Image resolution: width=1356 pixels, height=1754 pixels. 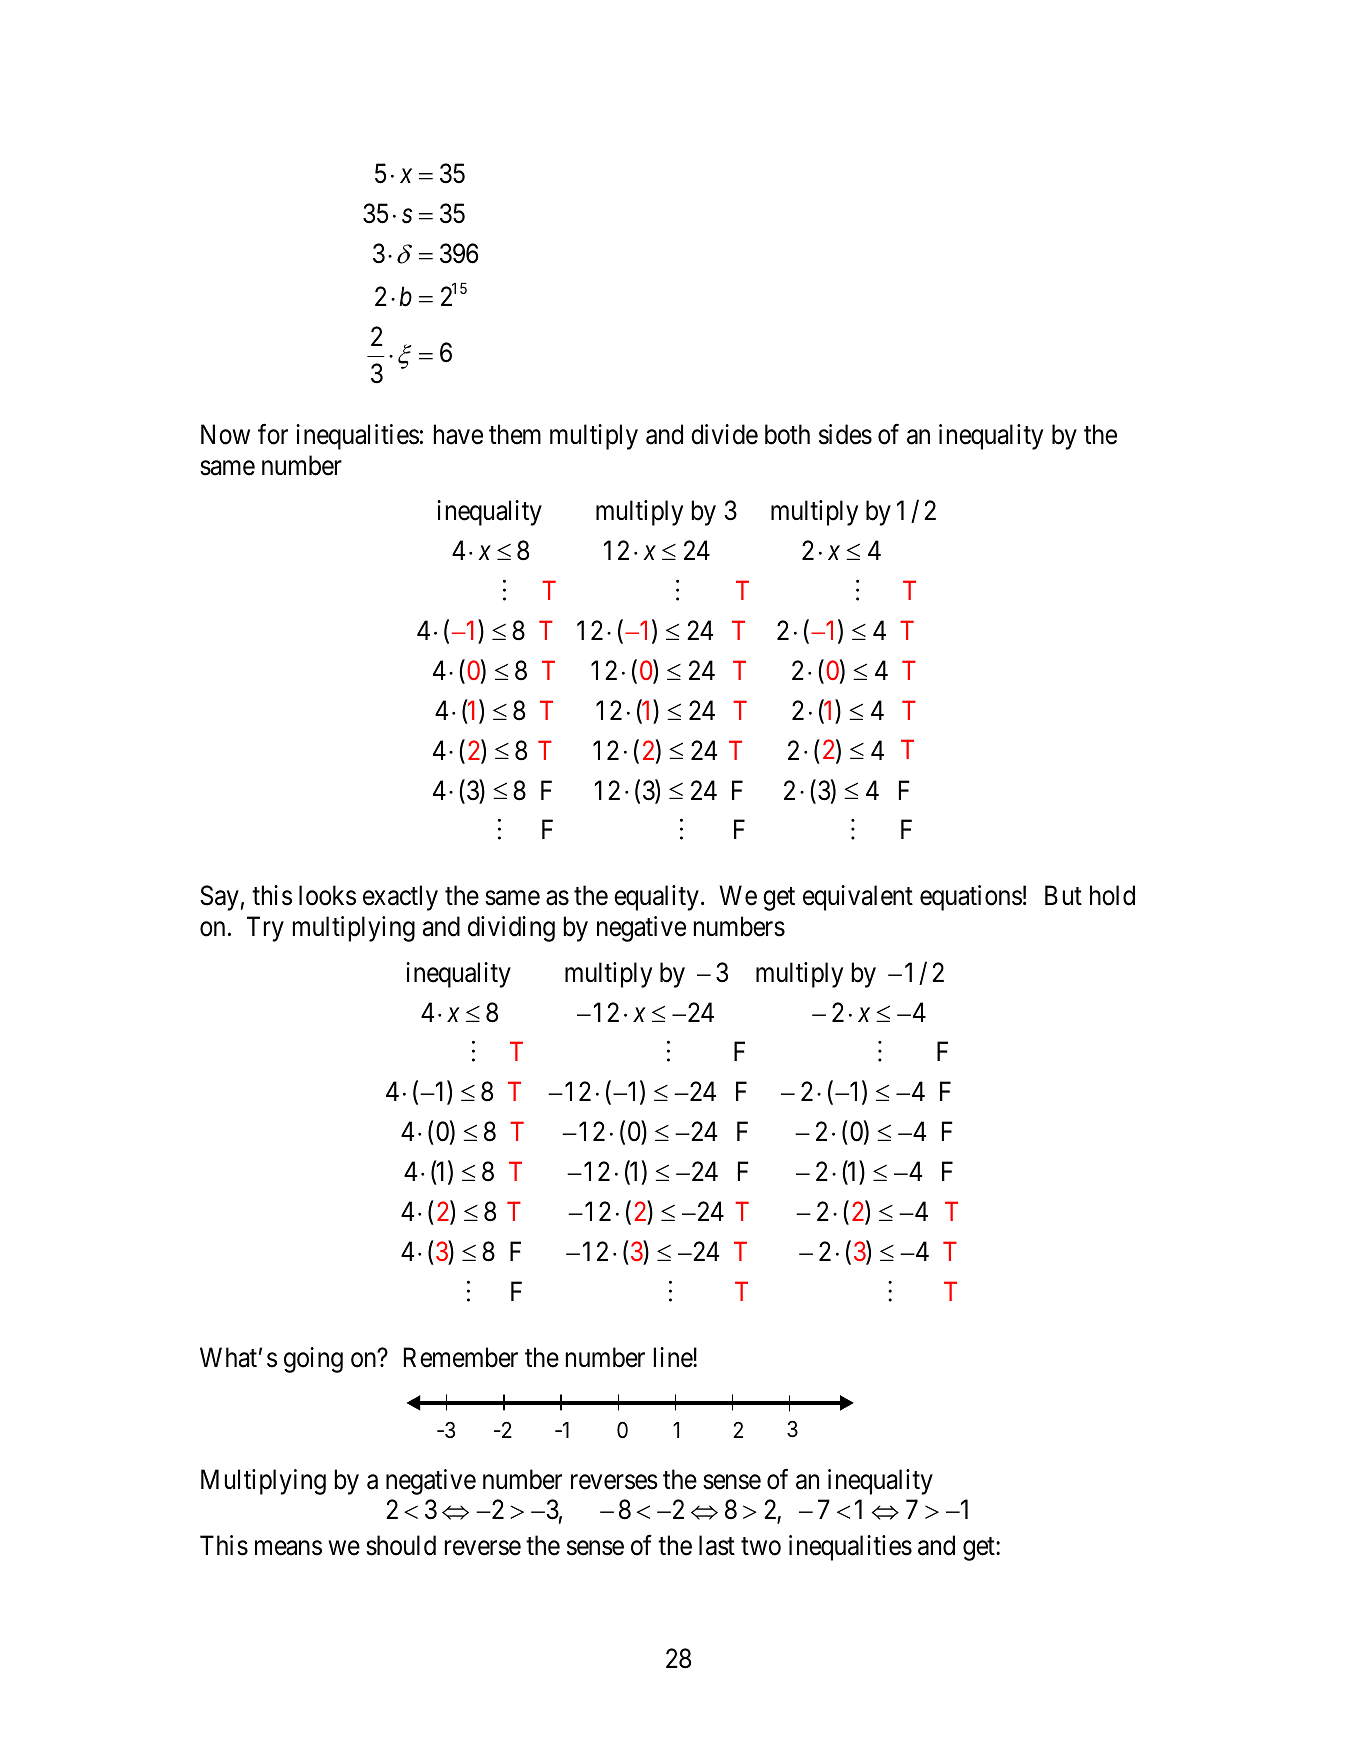 I want to click on divide, so click(x=724, y=434).
